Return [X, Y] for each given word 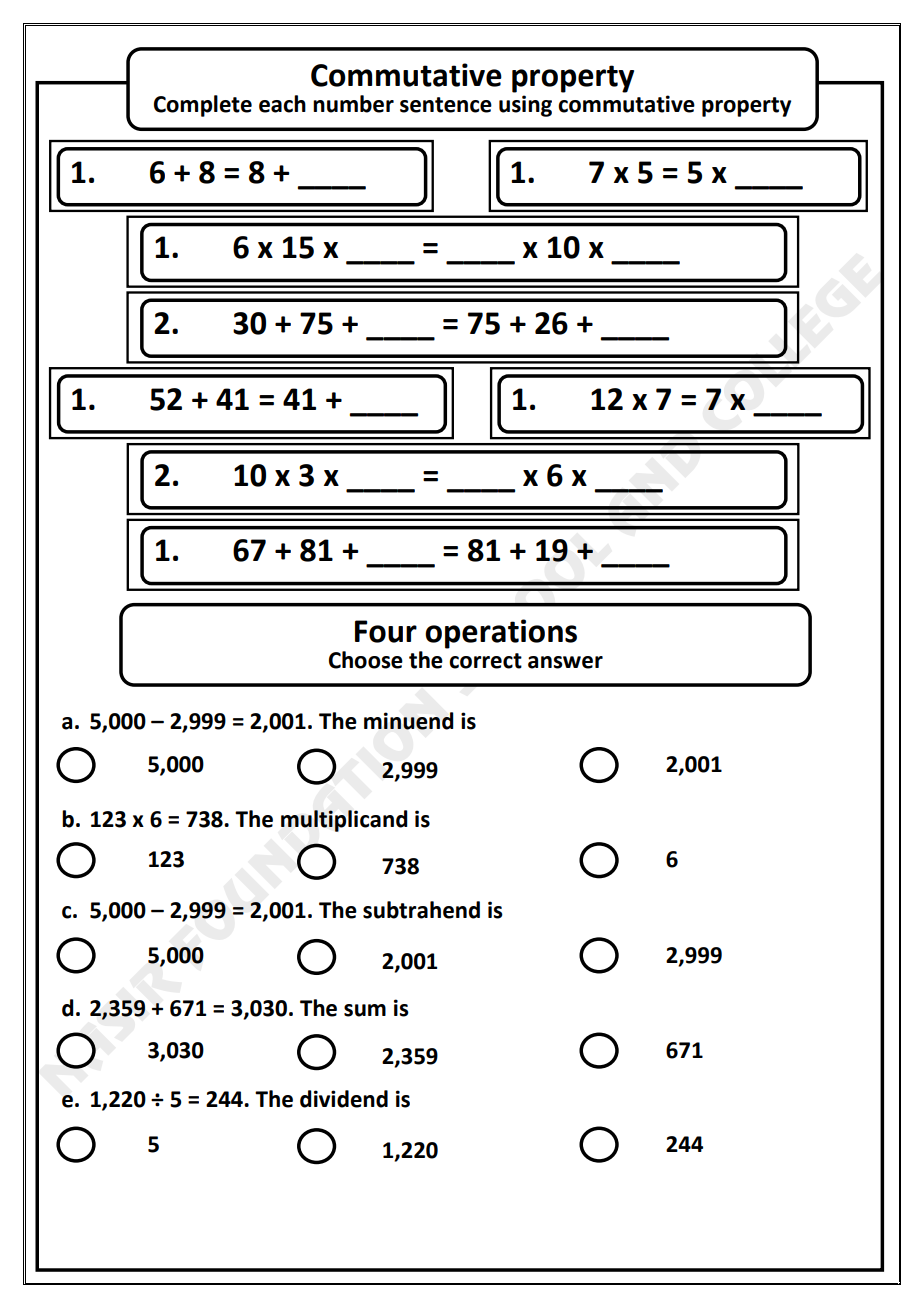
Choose [366, 660]
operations [501, 634]
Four [386, 631]
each [282, 104]
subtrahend [421, 910]
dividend [344, 1099]
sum [365, 1010]
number [353, 104]
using [525, 106]
